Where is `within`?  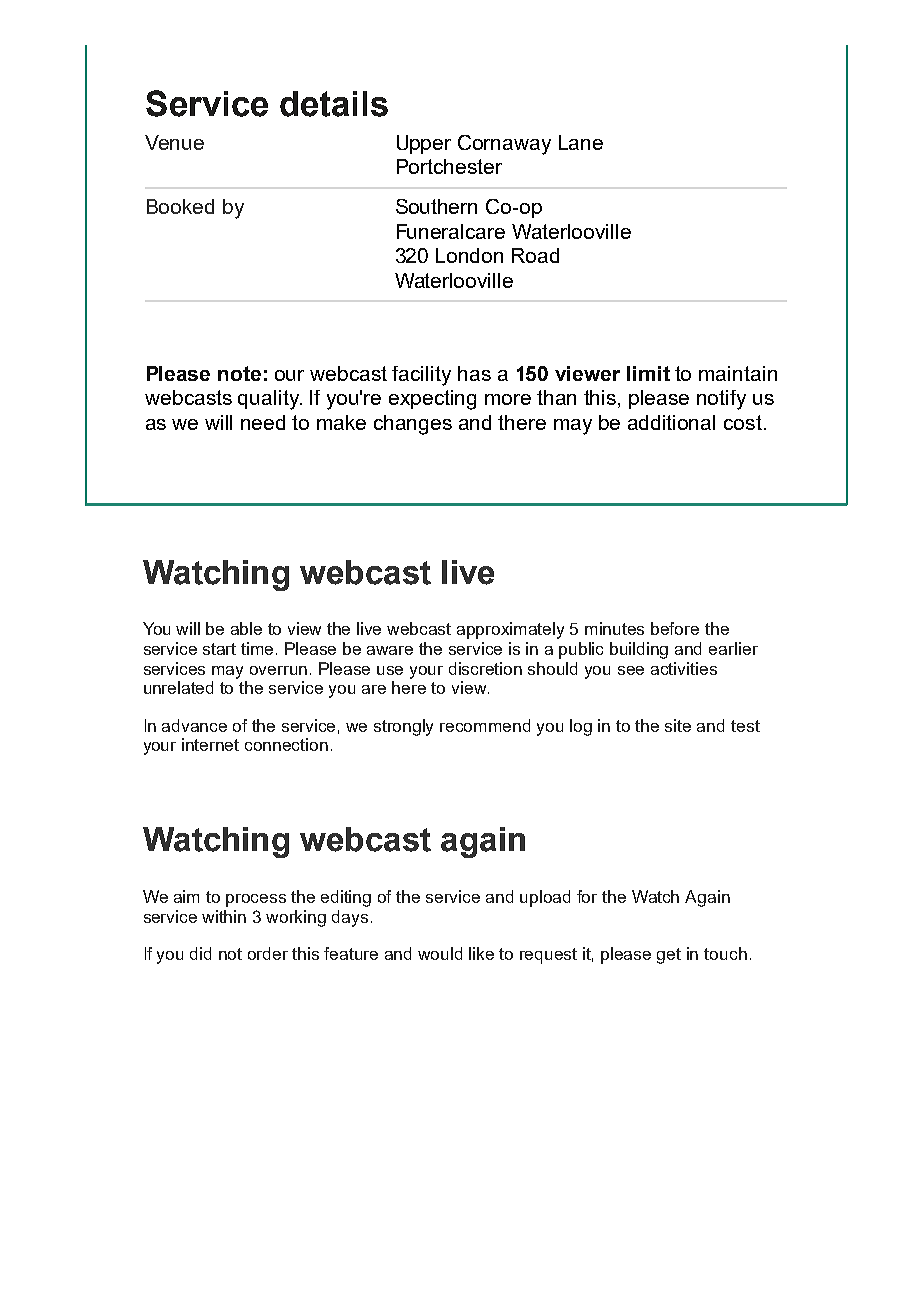 within is located at coordinates (224, 916).
